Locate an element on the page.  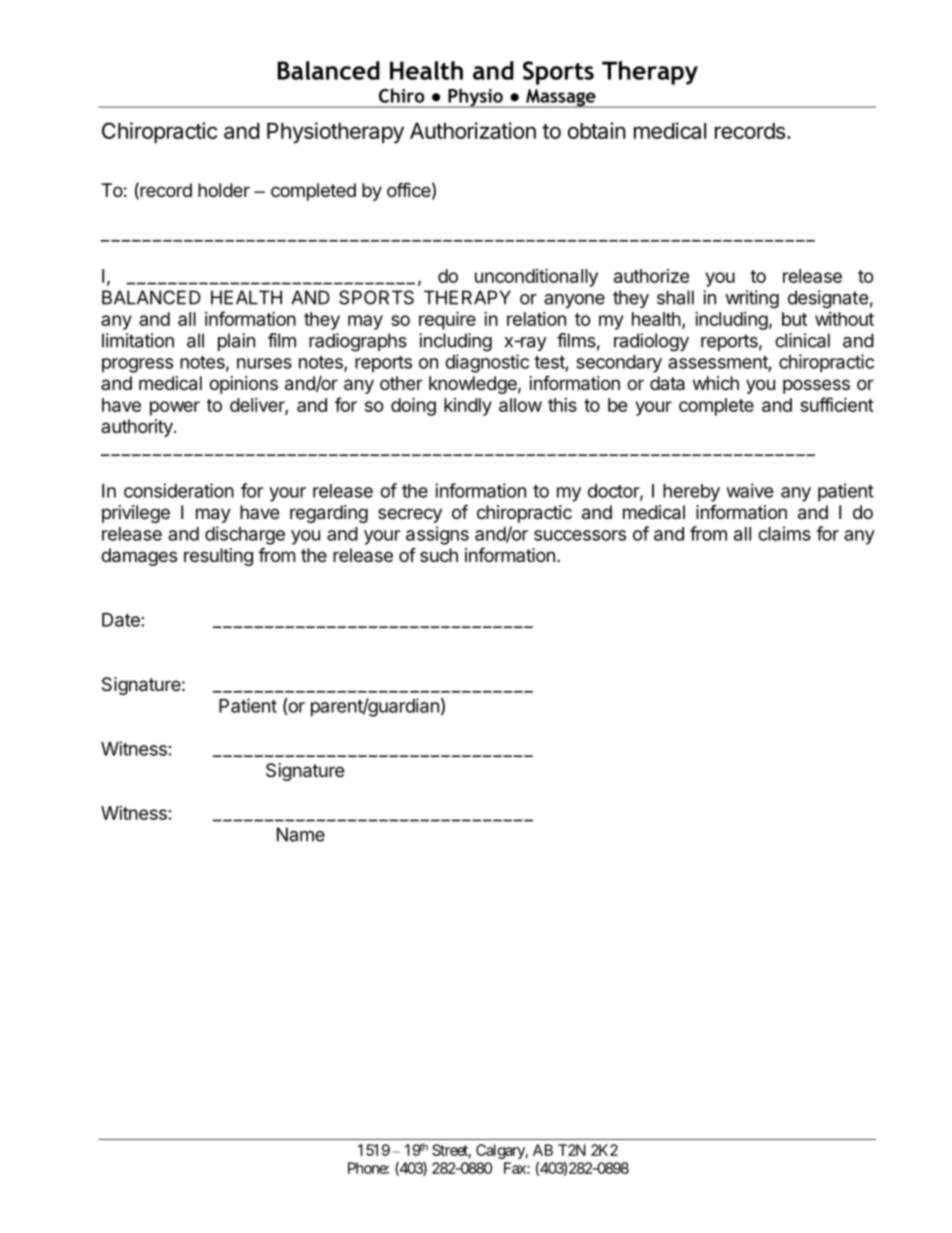
resulting is located at coordinates (218, 557).
